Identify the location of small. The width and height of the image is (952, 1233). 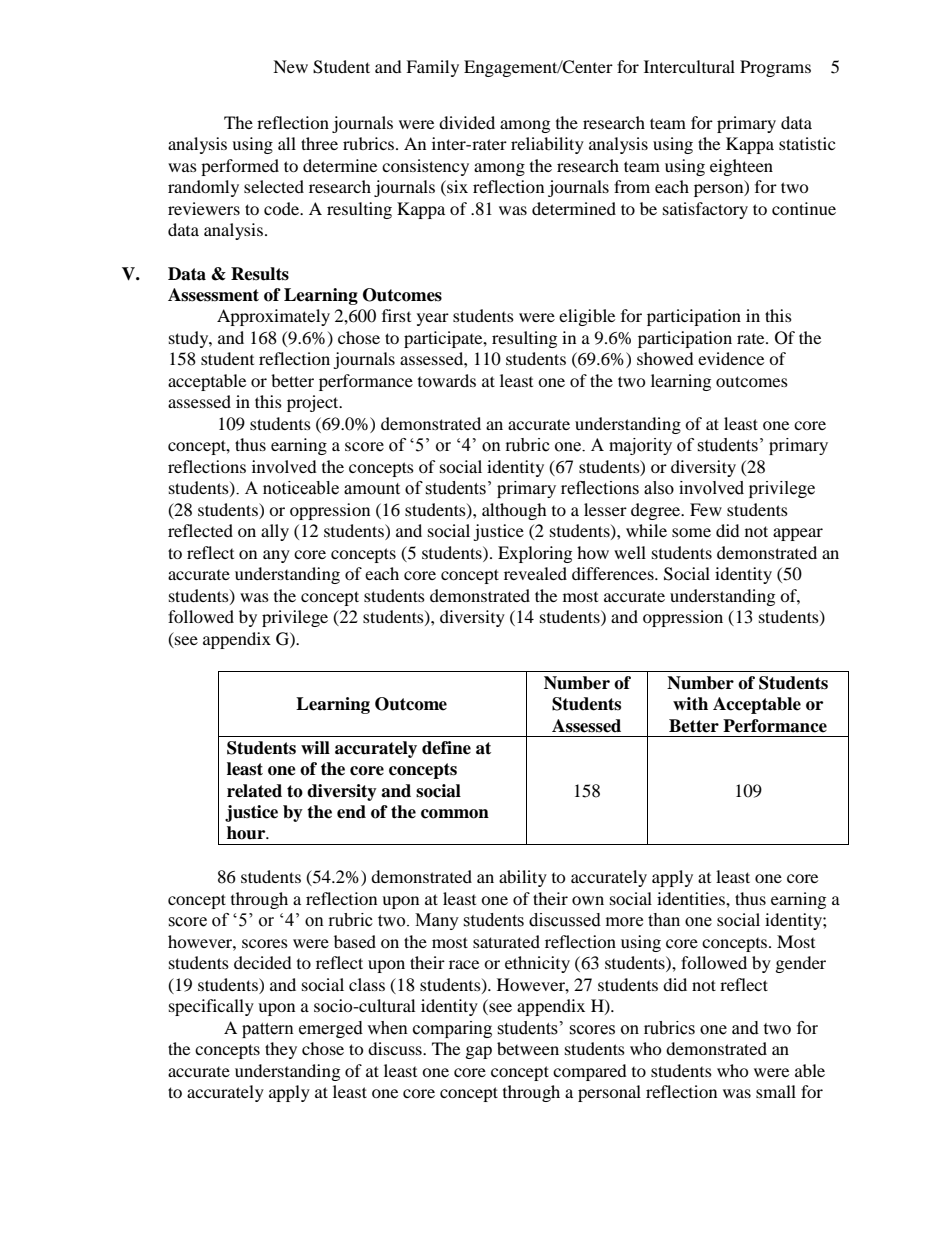
(776, 1091).
